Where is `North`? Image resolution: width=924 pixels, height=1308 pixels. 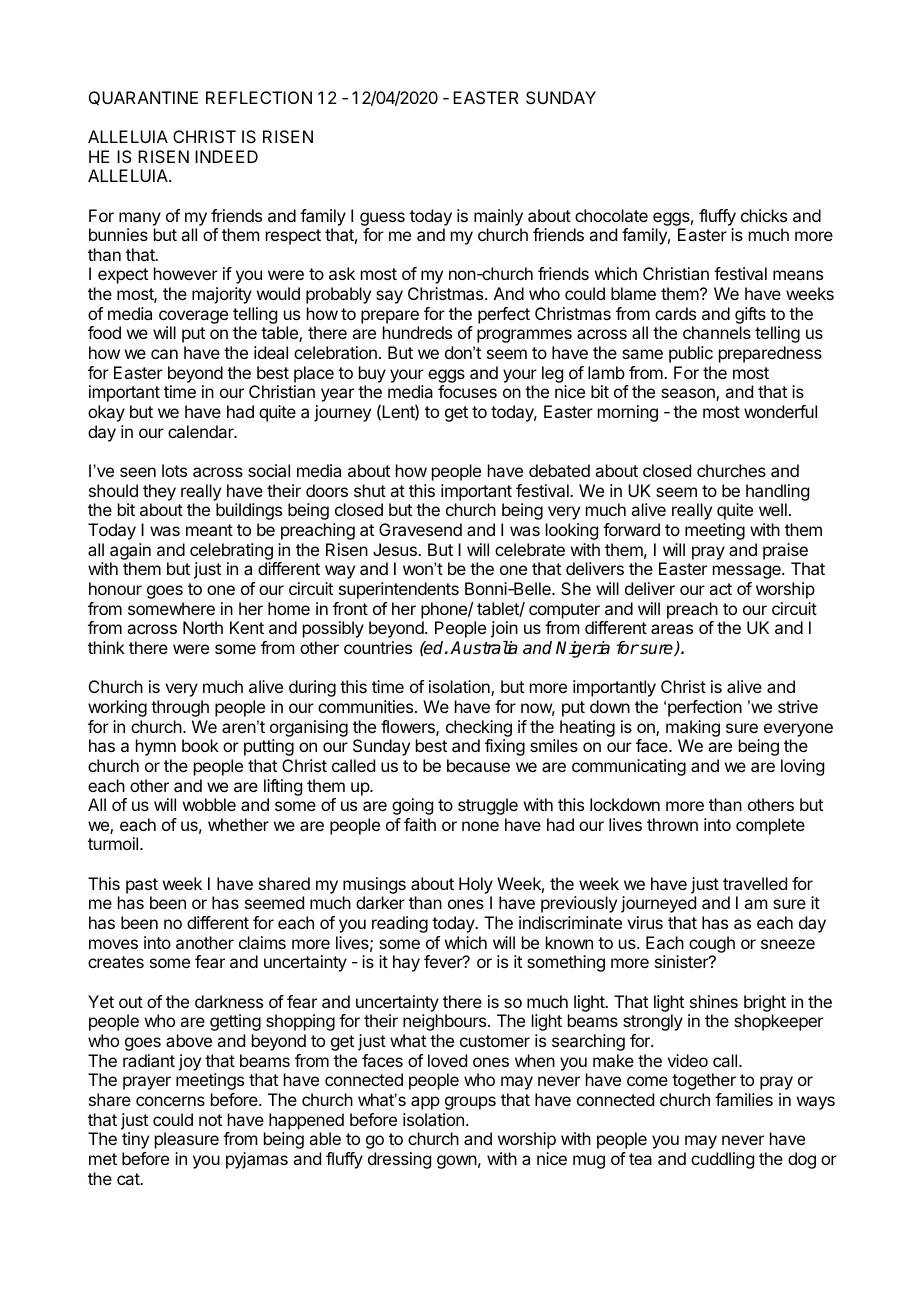 North is located at coordinates (203, 627).
